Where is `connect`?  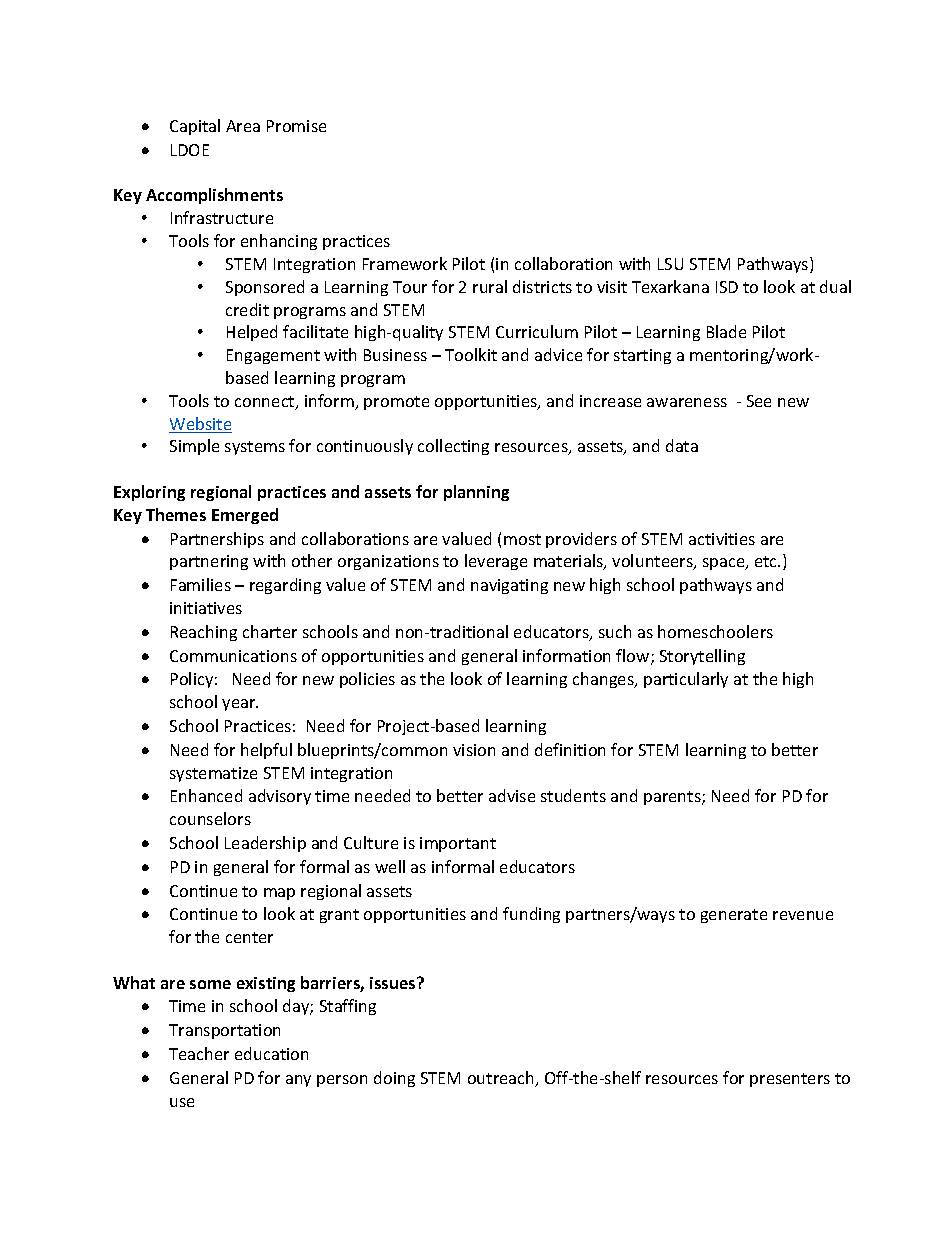 connect is located at coordinates (266, 403).
